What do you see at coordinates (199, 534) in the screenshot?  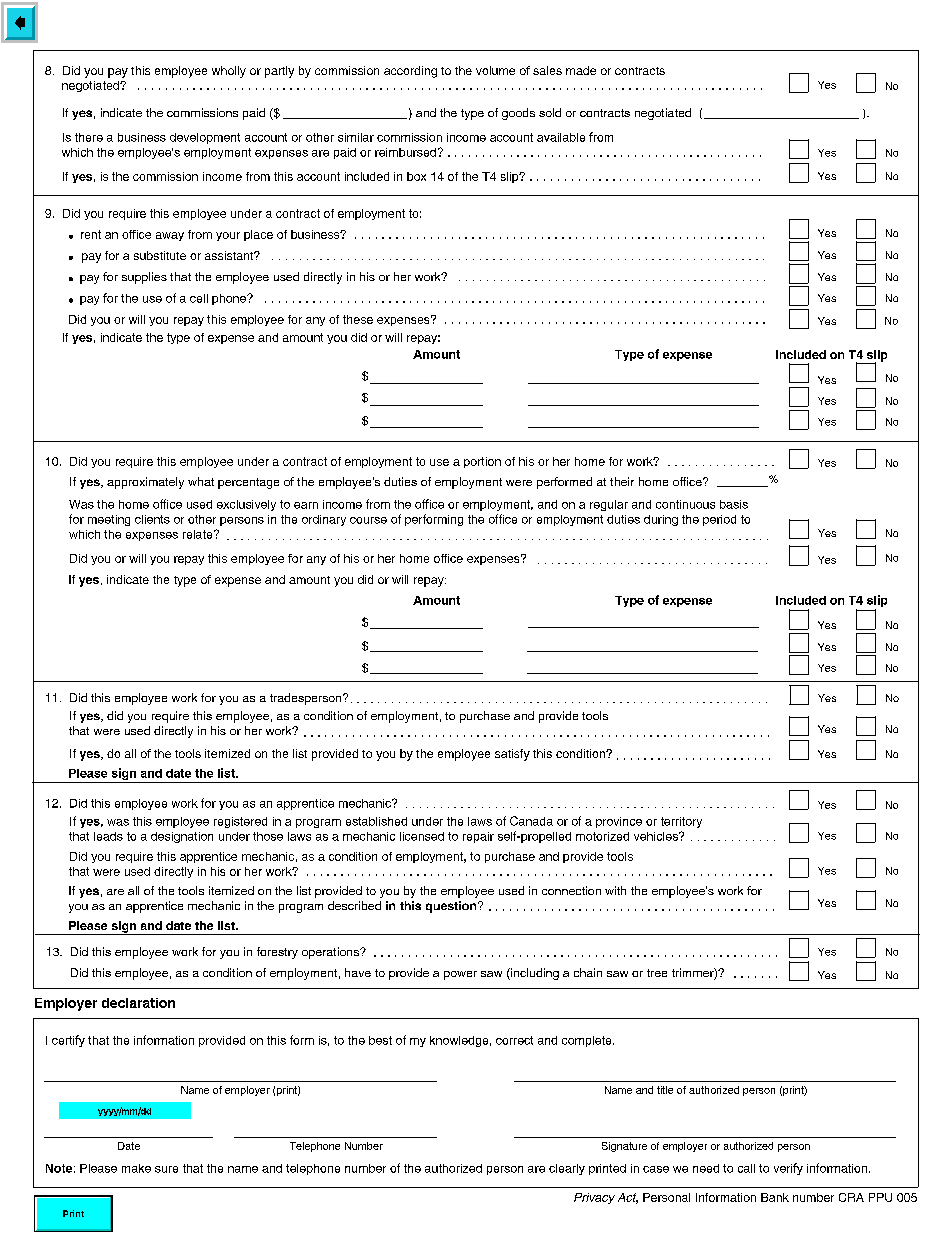 I see `relate` at bounding box center [199, 534].
